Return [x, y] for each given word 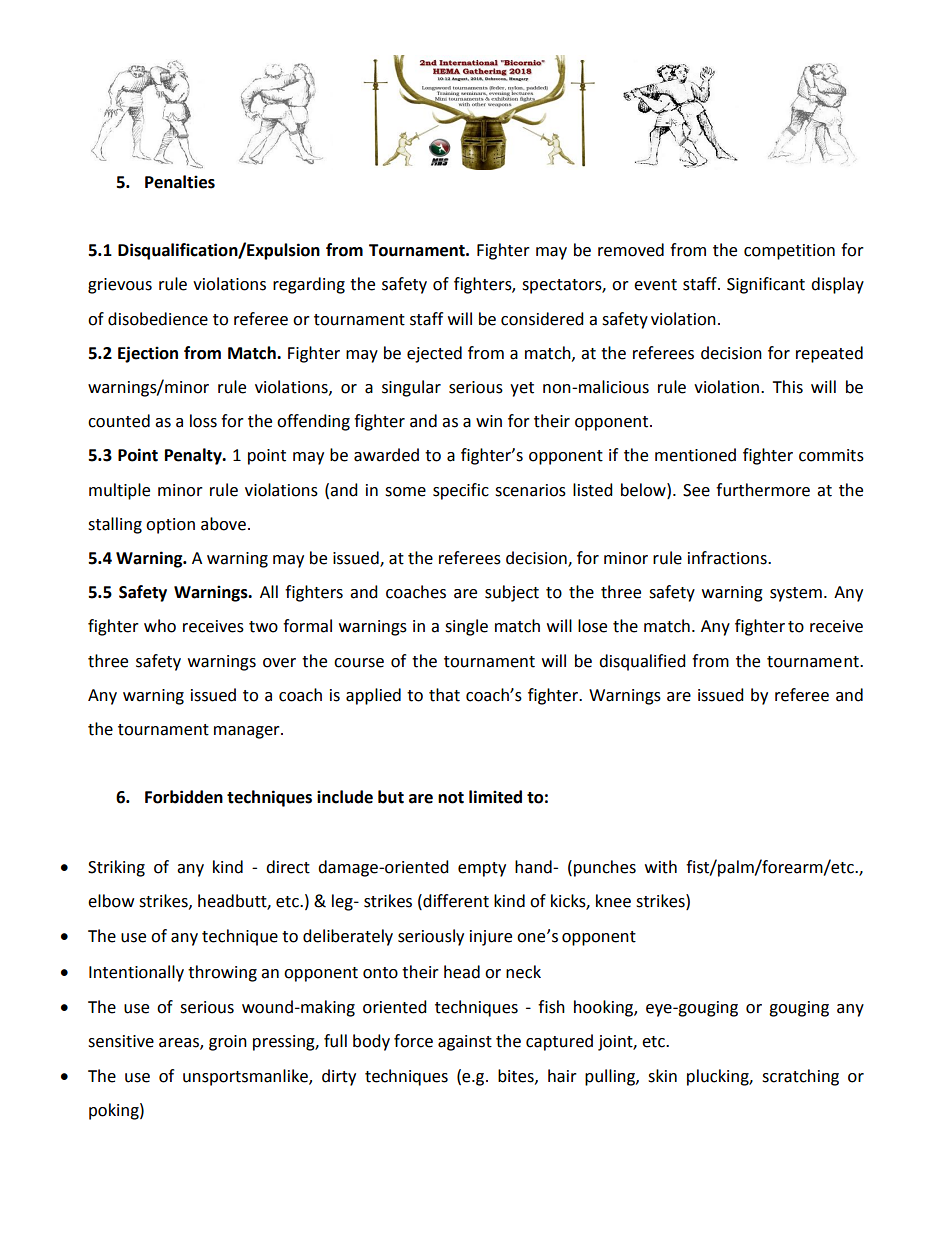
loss [203, 421]
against [465, 1043]
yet [522, 389]
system [796, 594]
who [160, 626]
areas [180, 1044]
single [466, 627]
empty [482, 869]
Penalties [180, 182]
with [661, 867]
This [787, 387]
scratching [800, 1077]
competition [789, 252]
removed [631, 250]
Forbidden [184, 797]
